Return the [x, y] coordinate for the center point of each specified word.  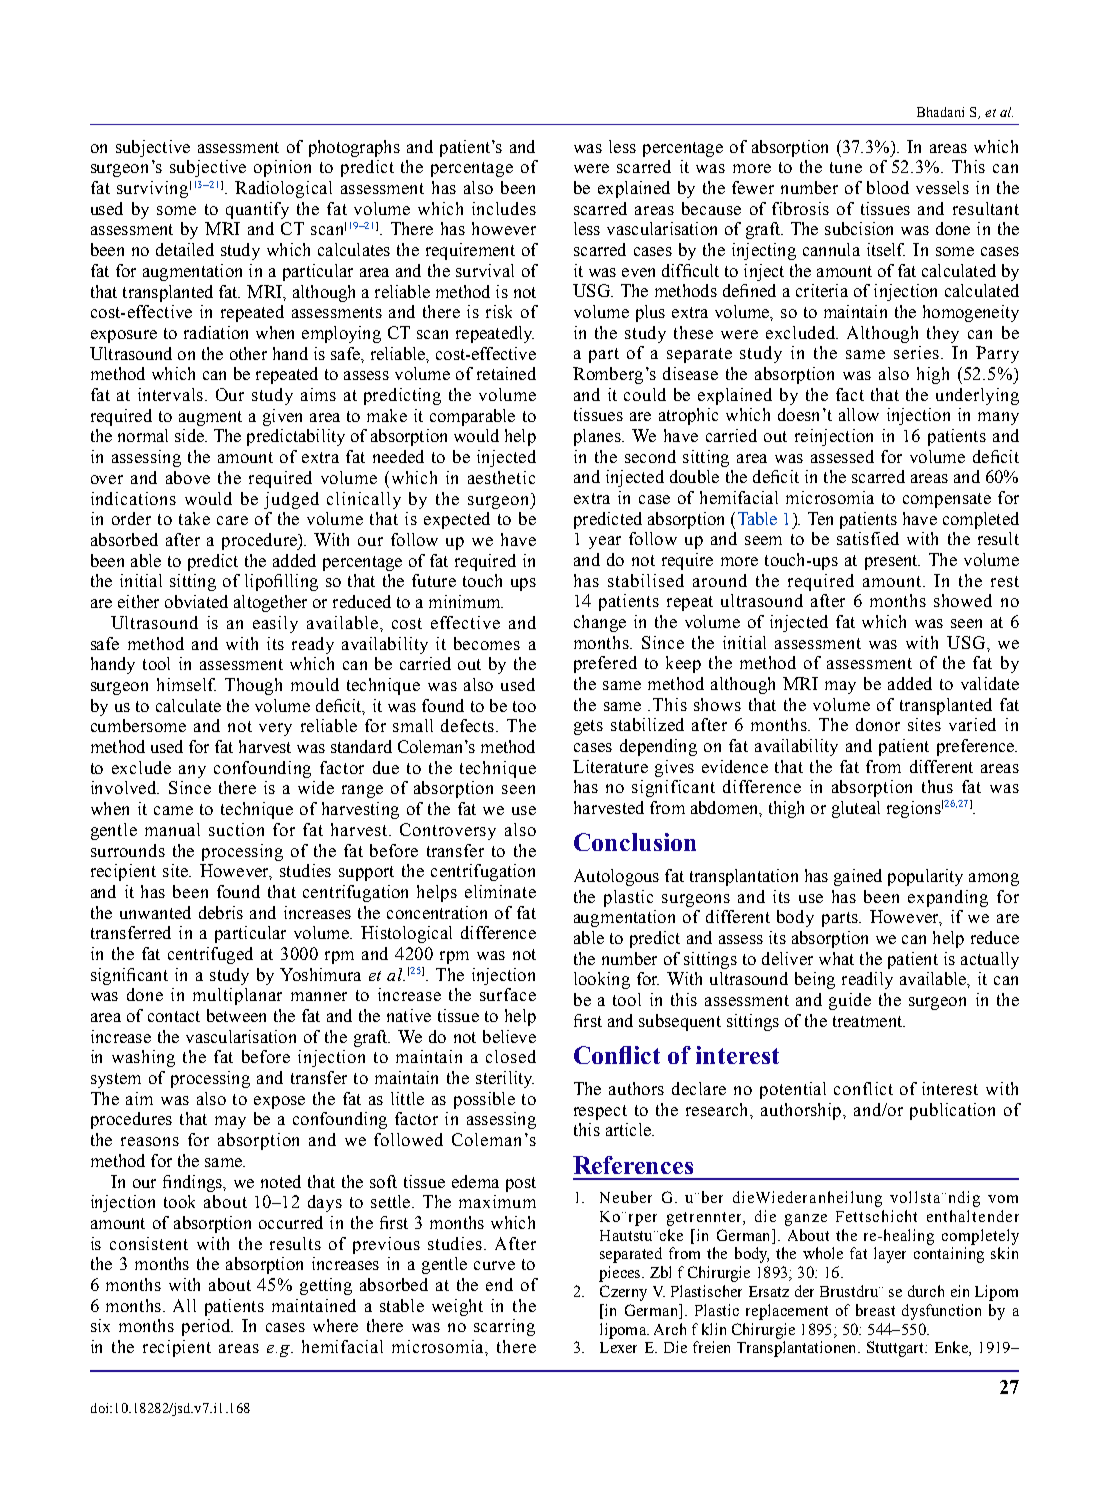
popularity [925, 877]
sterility [505, 1079]
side [190, 435]
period [207, 1327]
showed [963, 600]
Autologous [616, 877]
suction [236, 829]
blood [888, 187]
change [600, 623]
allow [859, 414]
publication [952, 1111]
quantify [257, 210]
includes [504, 208]
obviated [196, 601]
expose [279, 1102]
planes [598, 437]
